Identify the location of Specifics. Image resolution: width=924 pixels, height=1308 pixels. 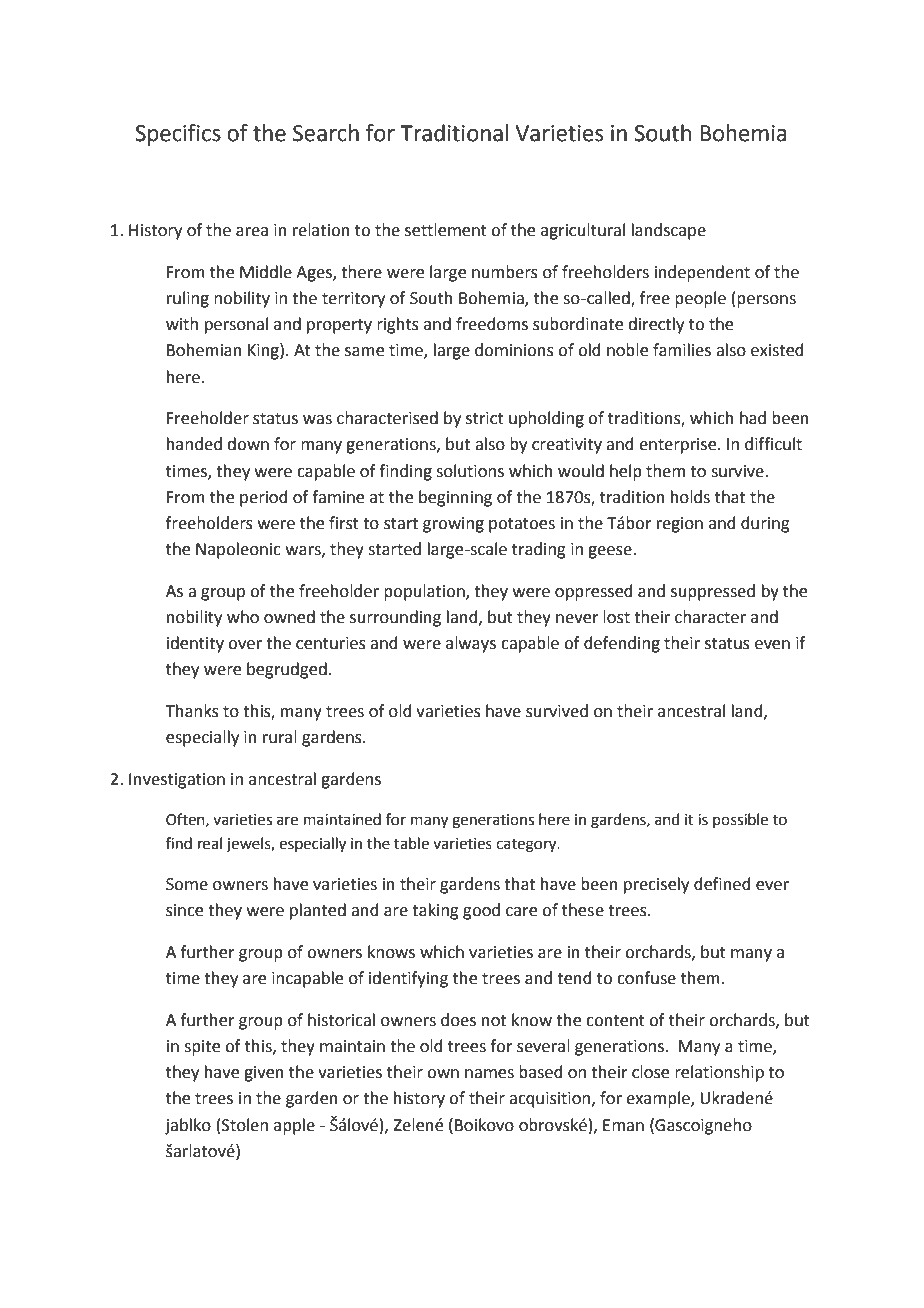
(178, 135).
